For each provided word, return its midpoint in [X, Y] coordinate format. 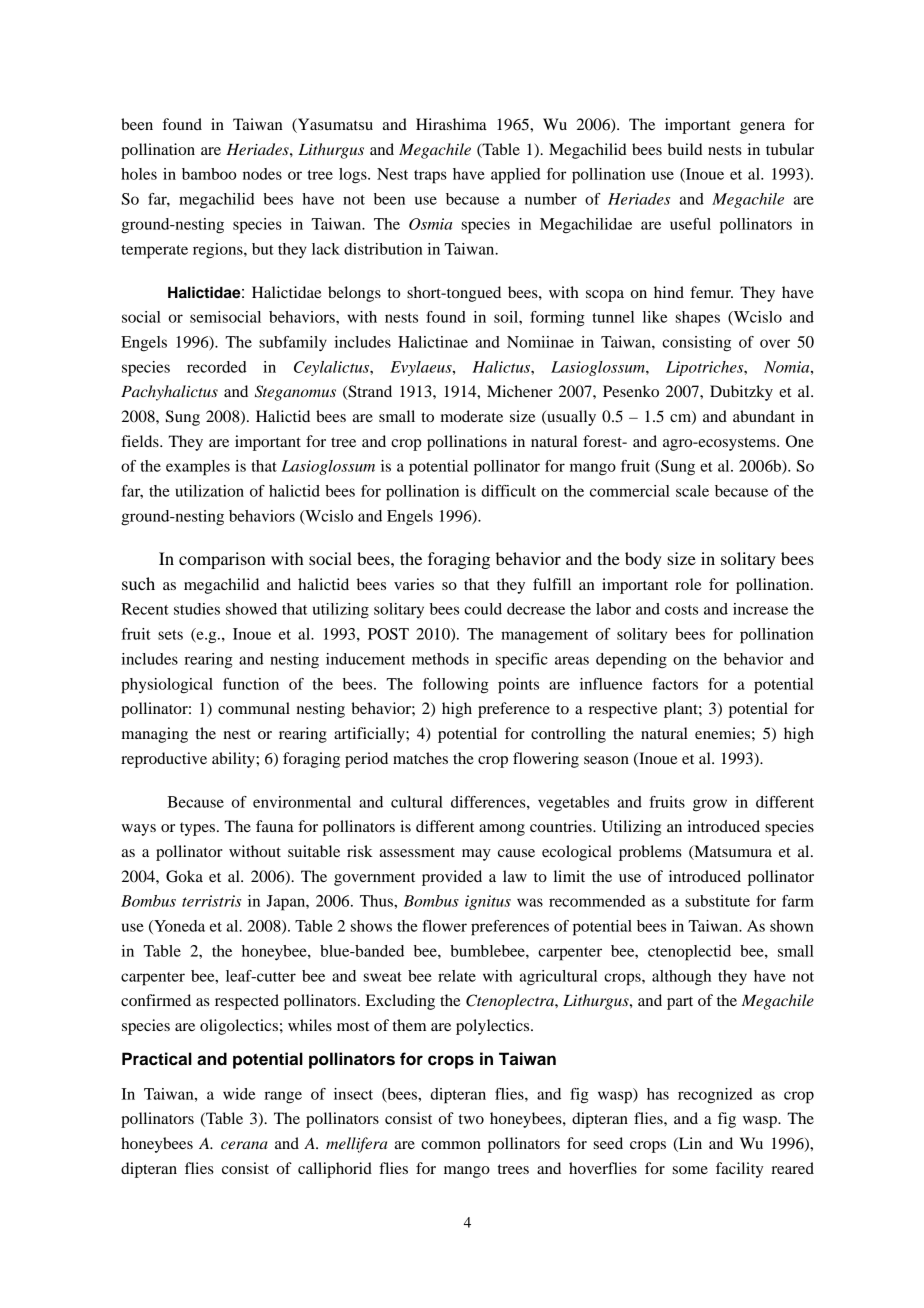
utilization [209, 491]
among [502, 830]
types [199, 829]
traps [430, 177]
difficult [508, 491]
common [451, 1145]
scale [692, 491]
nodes [262, 174]
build [685, 149]
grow [710, 805]
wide [239, 1094]
